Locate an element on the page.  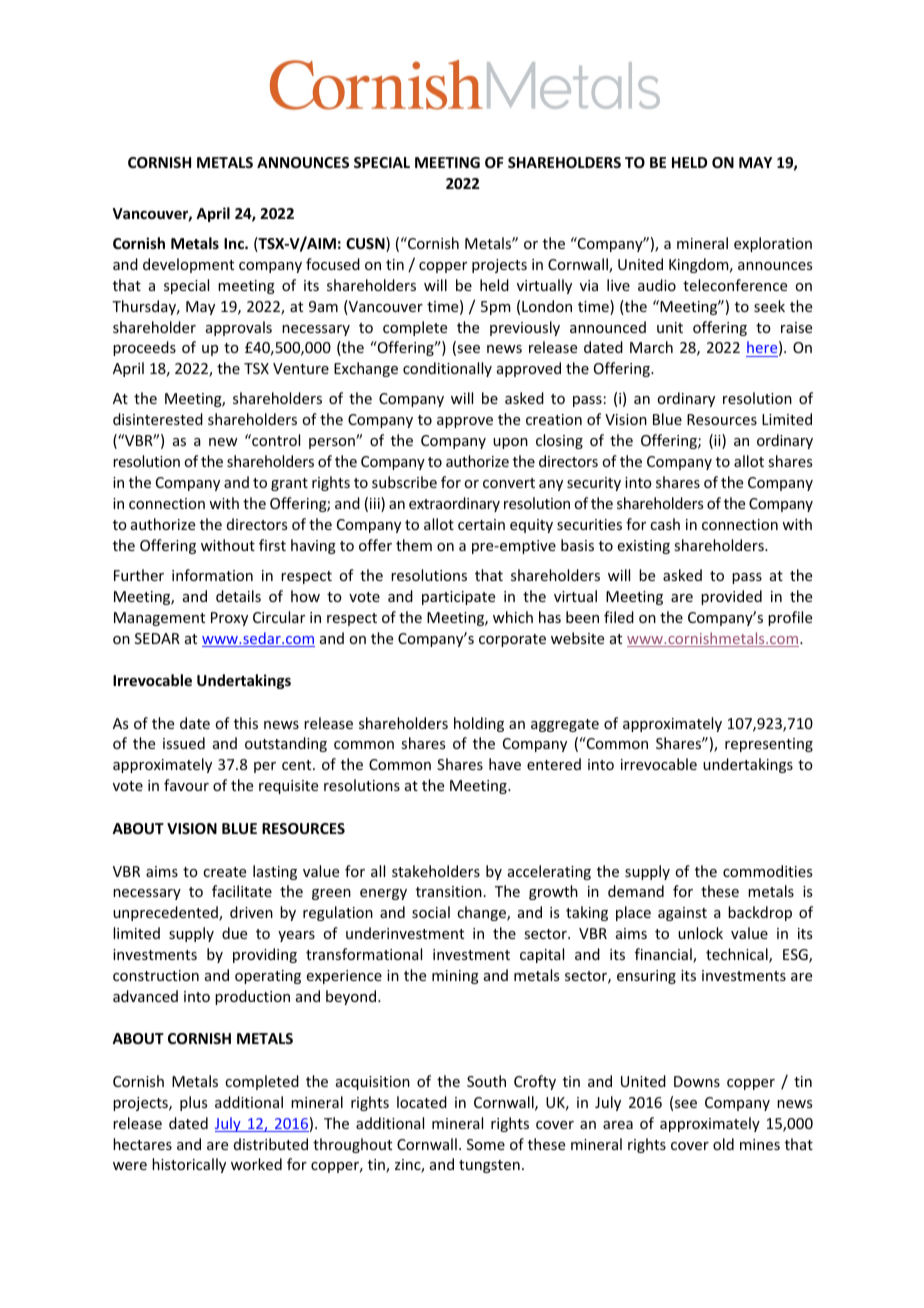
teleconference is located at coordinates (735, 285).
